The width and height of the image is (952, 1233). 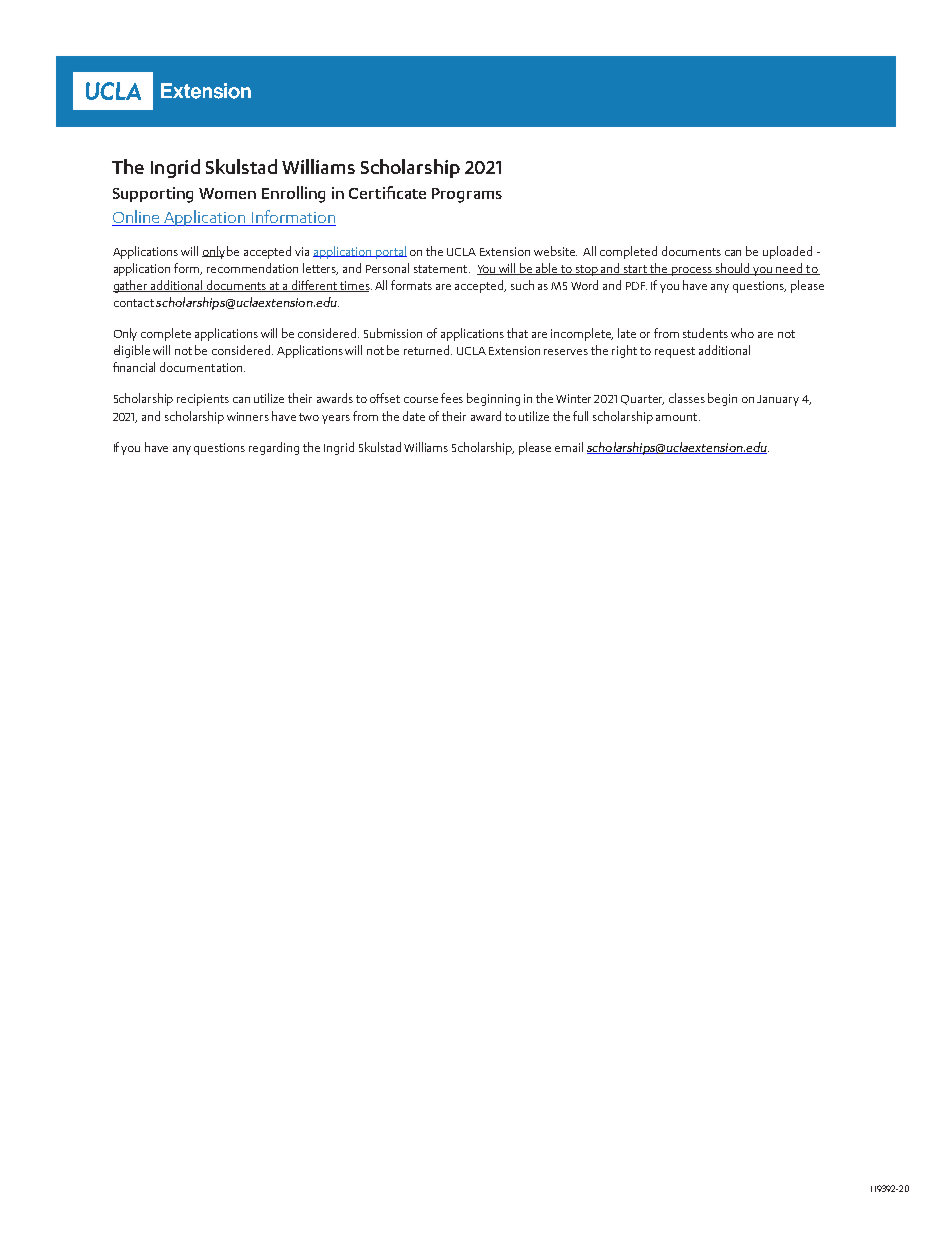 I want to click on amount, so click(x=678, y=417).
